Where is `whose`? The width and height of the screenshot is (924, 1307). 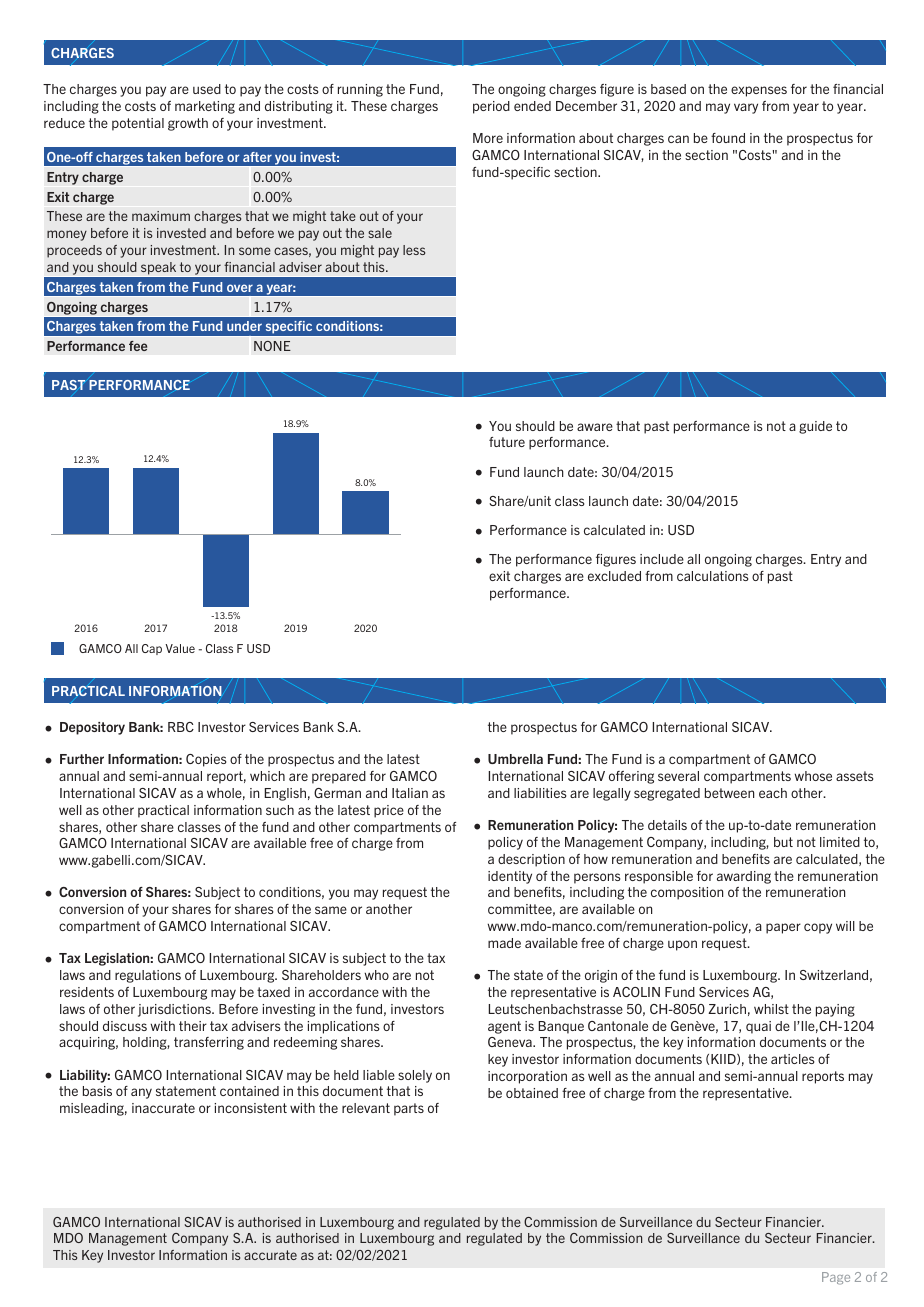 whose is located at coordinates (813, 776).
